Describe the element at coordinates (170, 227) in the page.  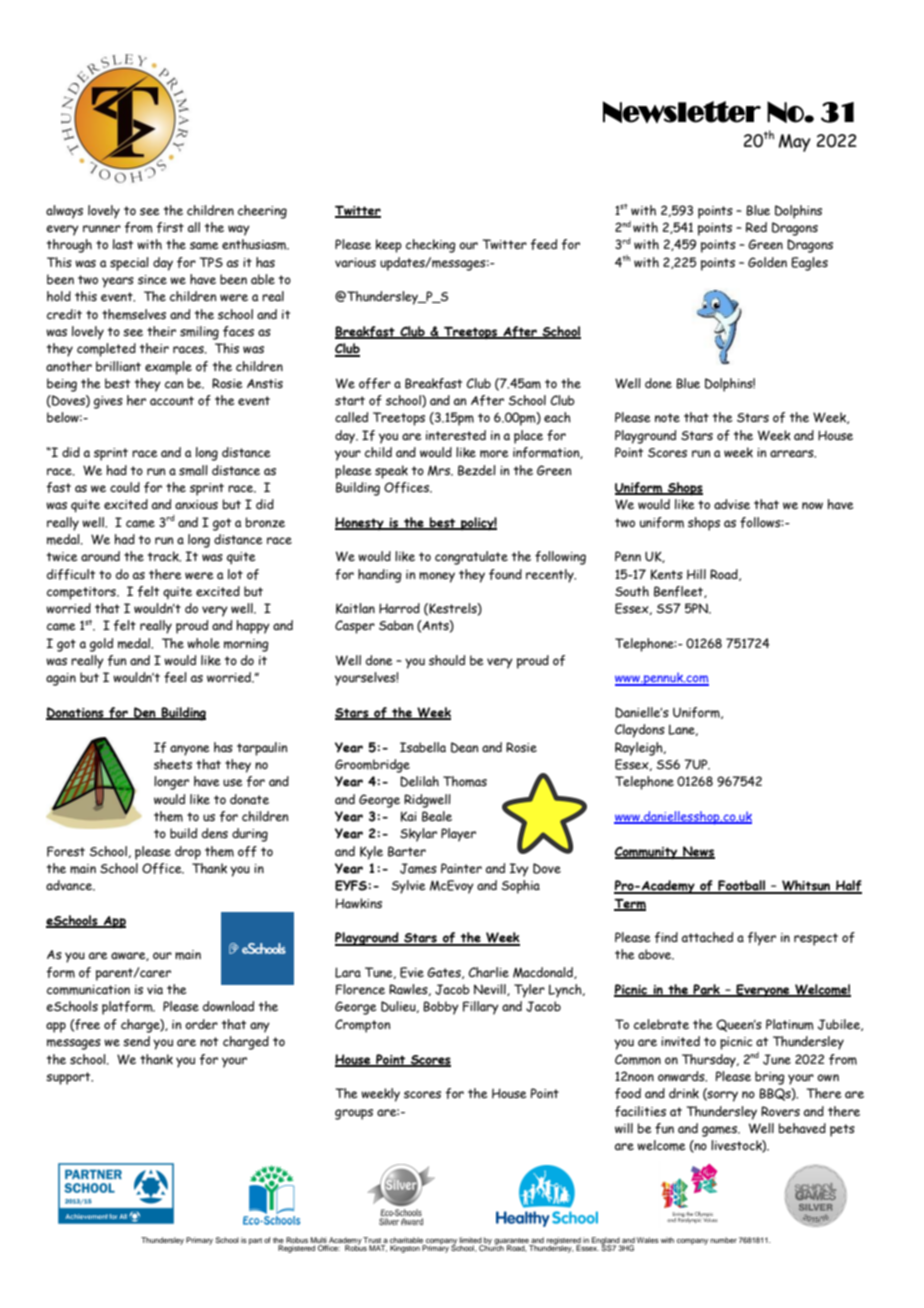
I see `first` at that location.
